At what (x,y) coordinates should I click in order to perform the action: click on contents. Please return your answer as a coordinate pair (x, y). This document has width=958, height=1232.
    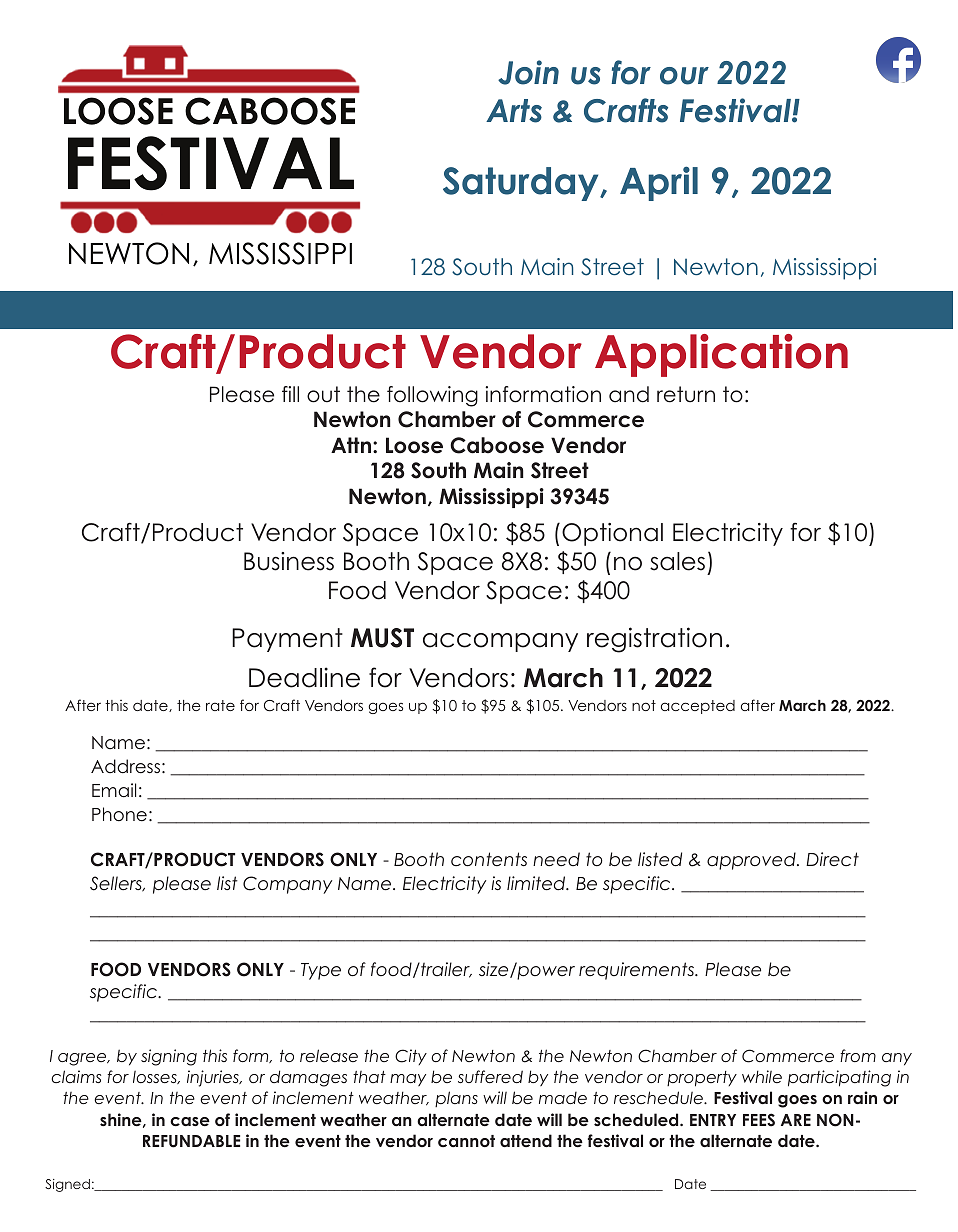
    Looking at the image, I should click on (489, 859).
